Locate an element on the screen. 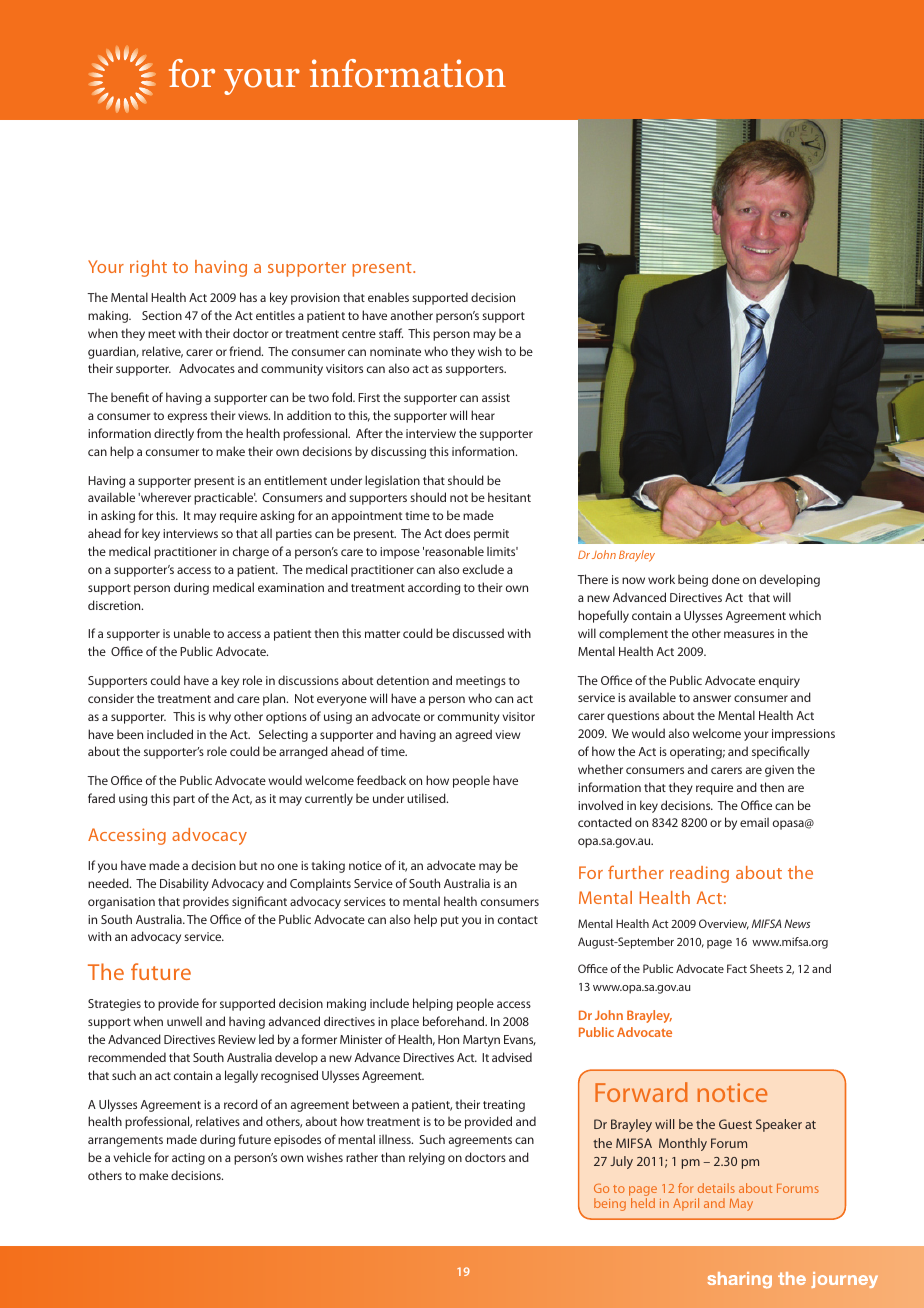  assist is located at coordinates (496, 397).
